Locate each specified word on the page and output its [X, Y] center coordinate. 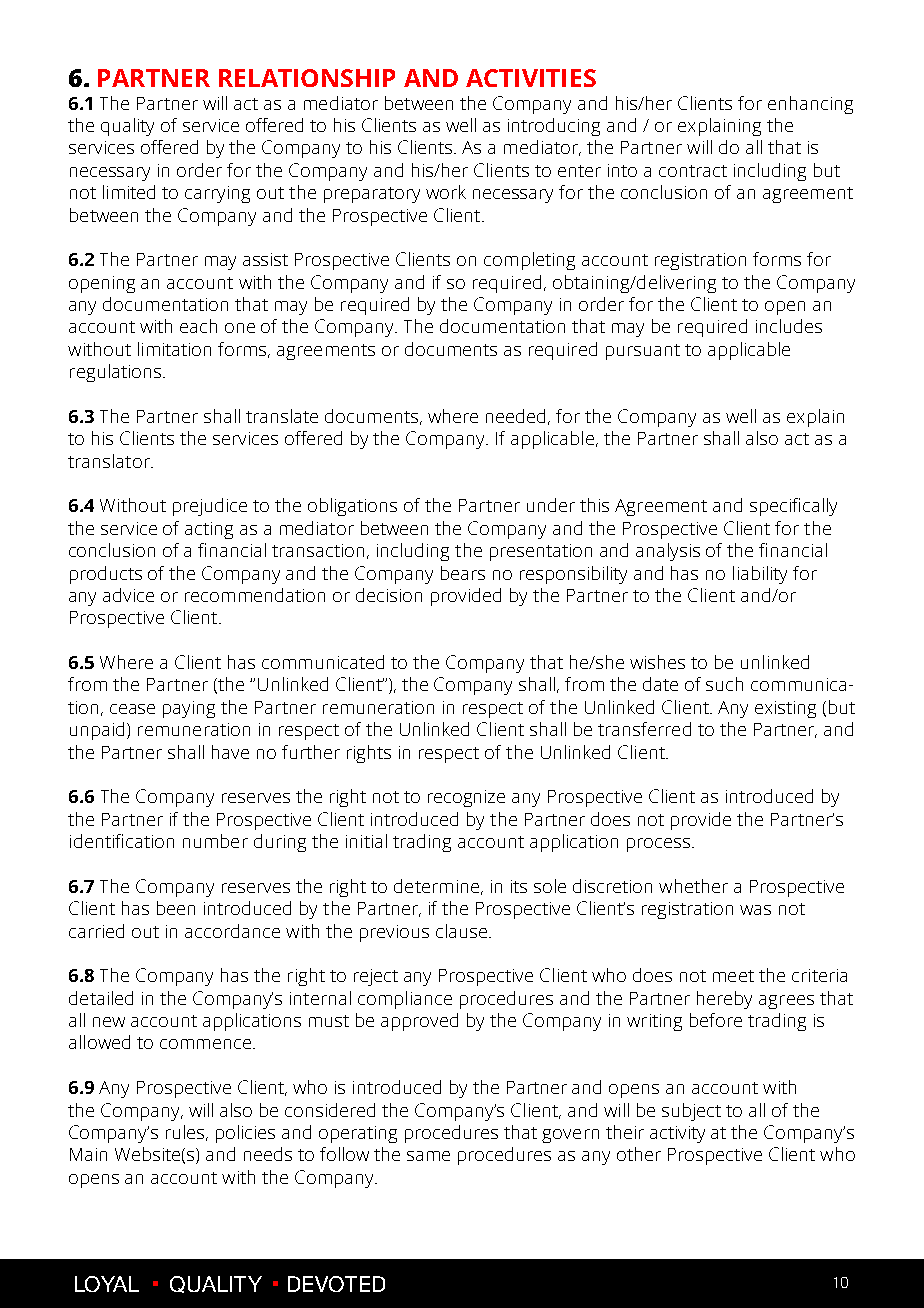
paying [189, 709]
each [198, 326]
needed [517, 417]
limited [129, 192]
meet [733, 976]
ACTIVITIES [531, 78]
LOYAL [107, 1284]
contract [693, 171]
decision [389, 595]
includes [789, 326]
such [724, 684]
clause [461, 931]
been [176, 908]
